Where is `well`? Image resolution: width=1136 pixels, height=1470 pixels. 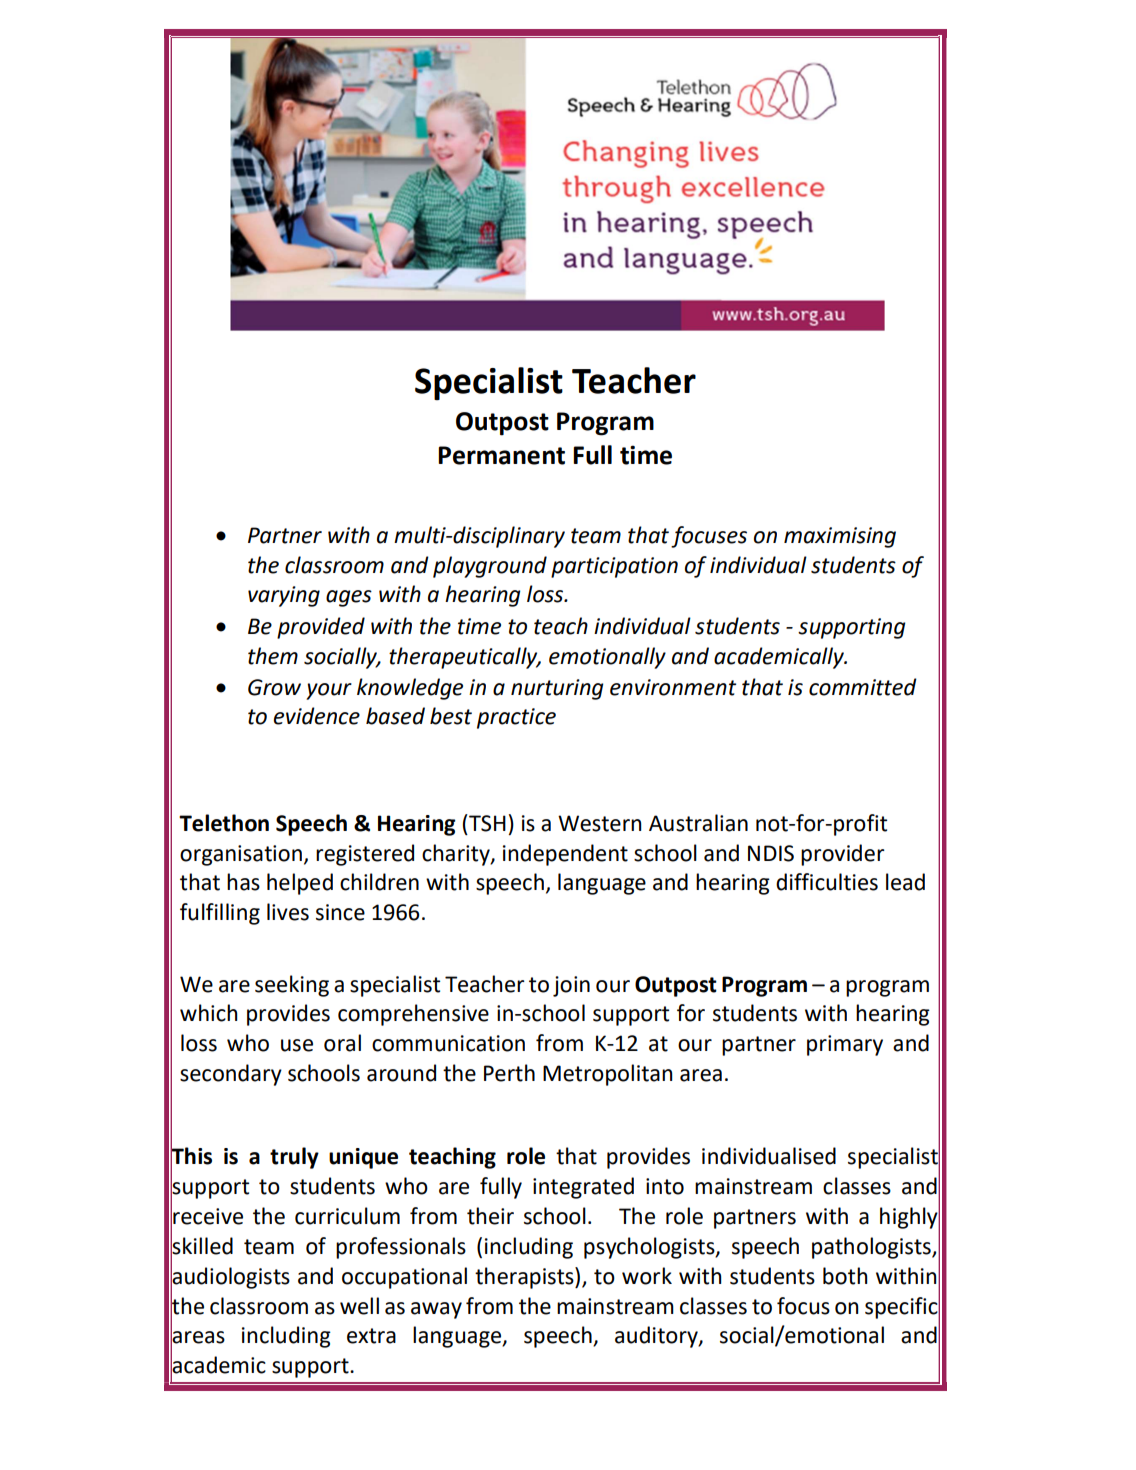 well is located at coordinates (359, 1306).
